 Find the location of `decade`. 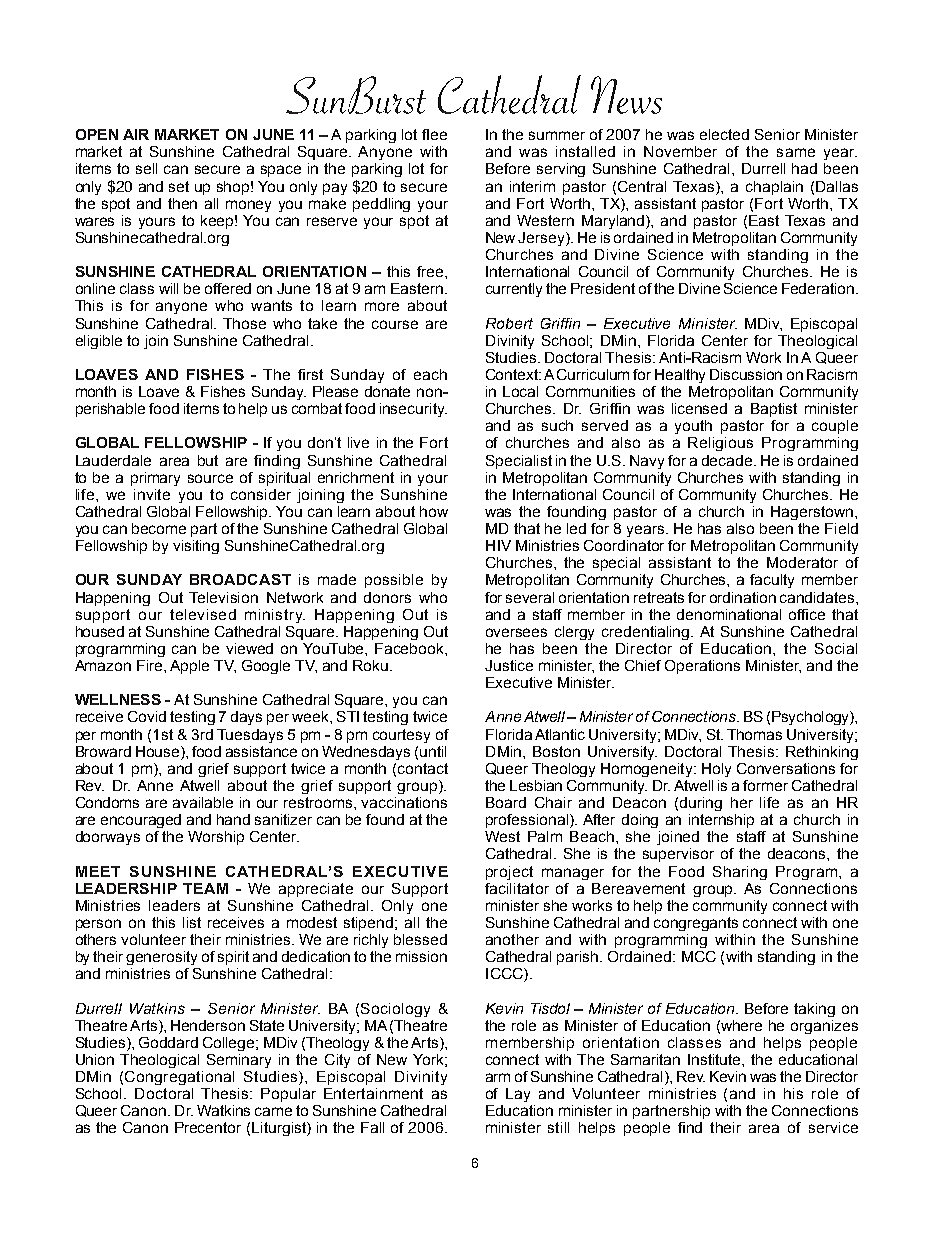

decade is located at coordinates (727, 460).
